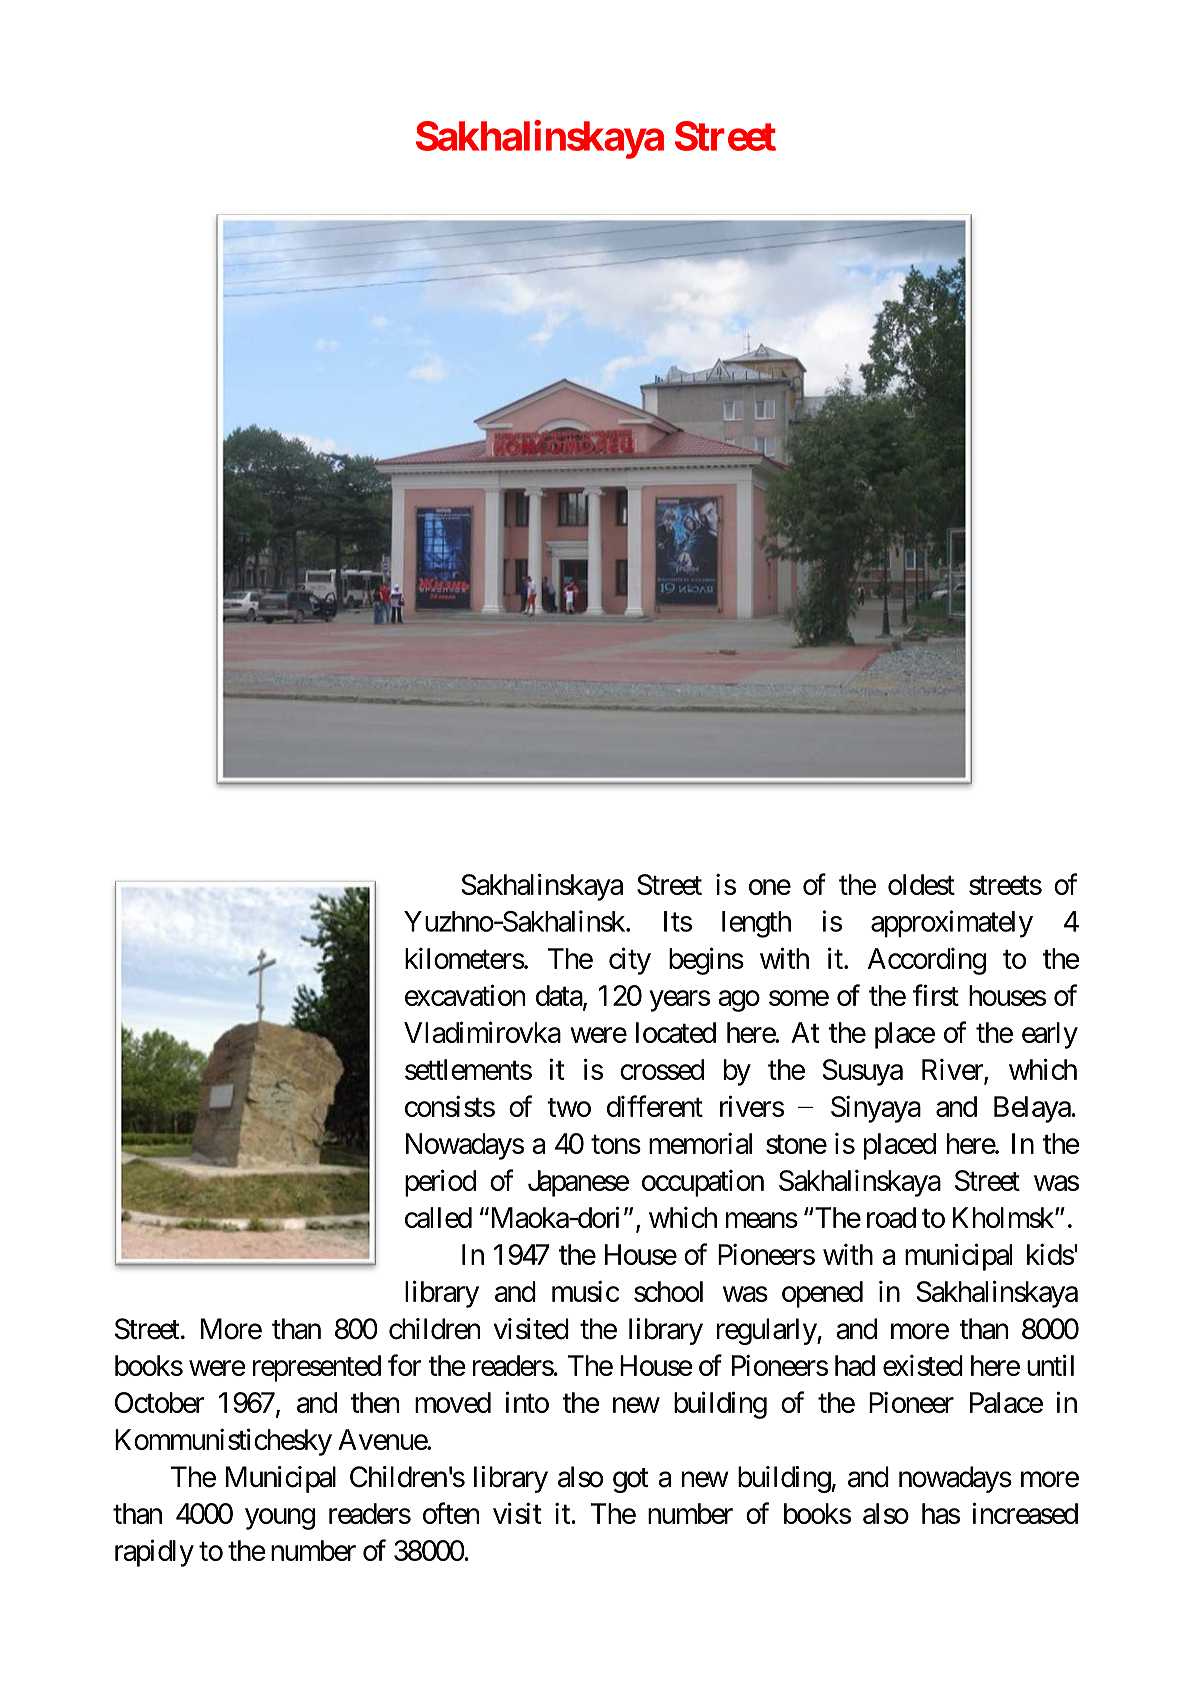 The width and height of the page is (1190, 1683). Describe the element at coordinates (465, 995) in the page. I see `excavation` at that location.
